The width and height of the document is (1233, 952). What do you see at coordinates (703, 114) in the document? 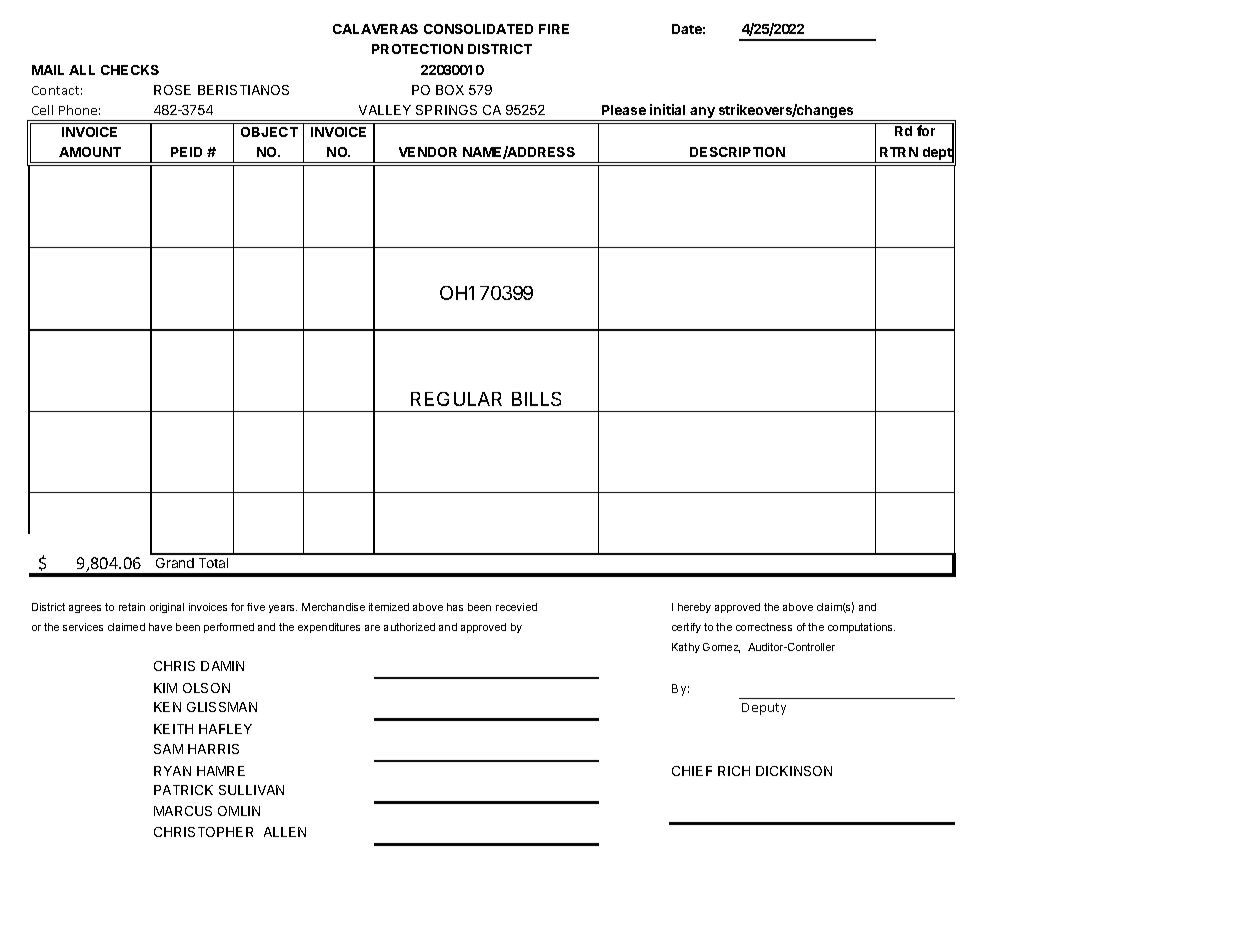
I see `any` at bounding box center [703, 114].
